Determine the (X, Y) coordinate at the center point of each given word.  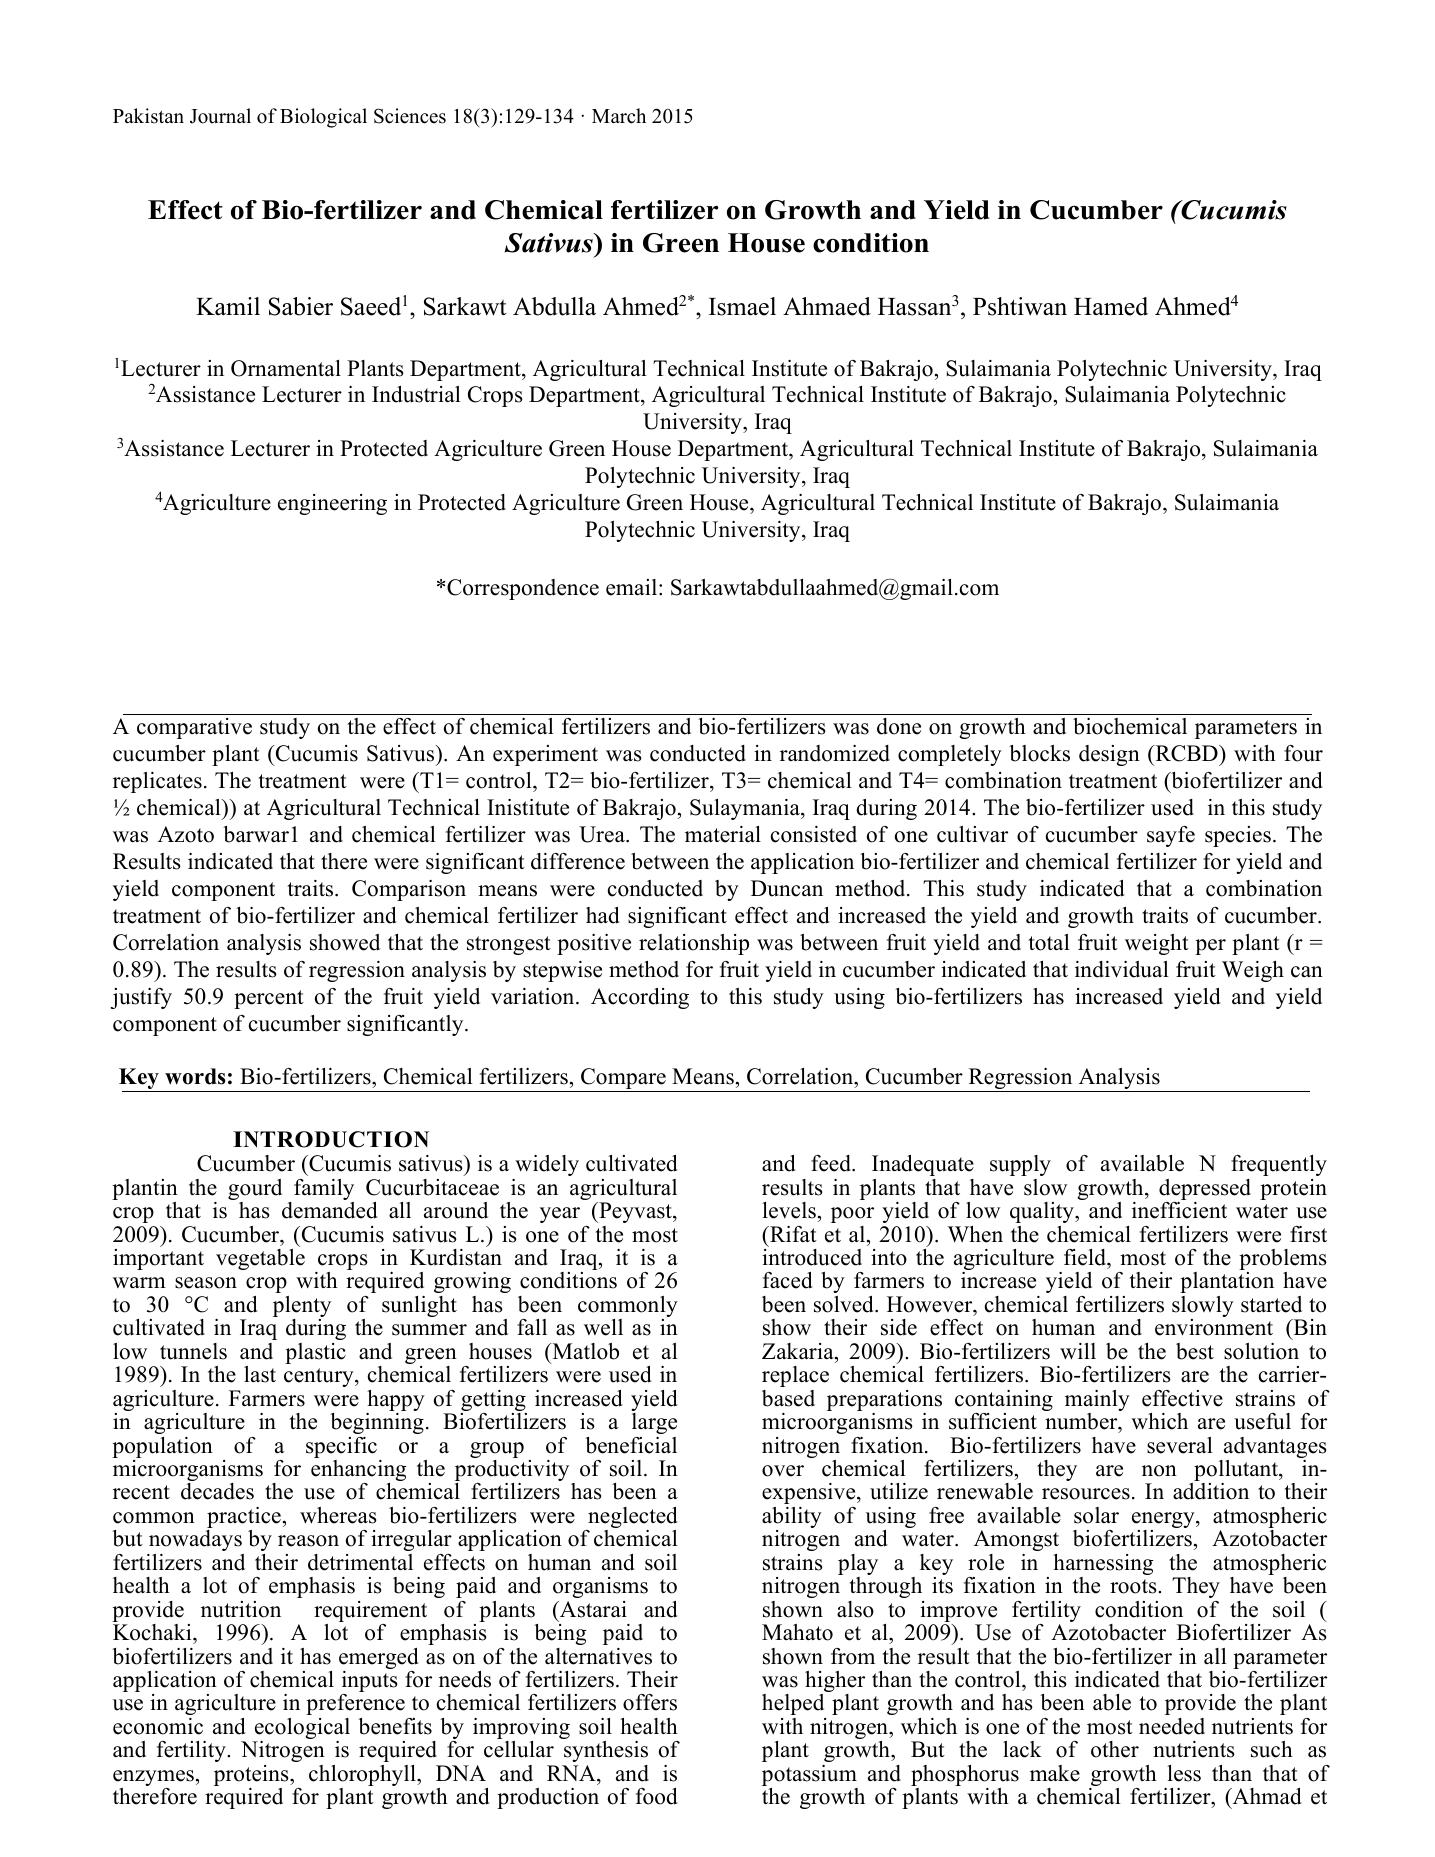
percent (269, 999)
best (1195, 1351)
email (633, 587)
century (320, 1377)
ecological (301, 1730)
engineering (332, 504)
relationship (694, 944)
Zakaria (799, 1351)
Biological (323, 118)
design (1109, 755)
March (619, 116)
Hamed (1111, 306)
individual (1122, 969)
